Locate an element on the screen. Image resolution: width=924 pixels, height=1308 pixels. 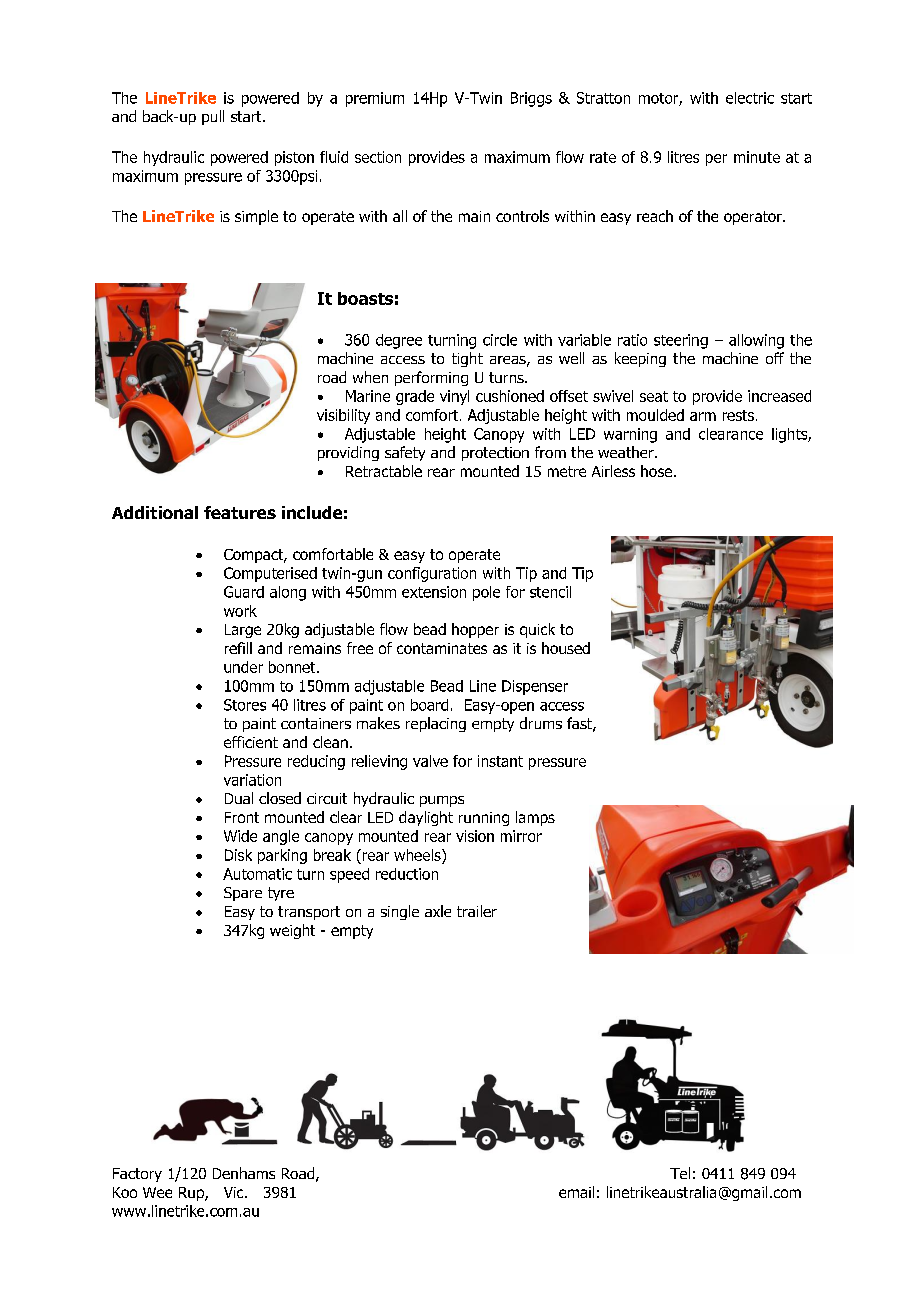
pull is located at coordinates (213, 117).
